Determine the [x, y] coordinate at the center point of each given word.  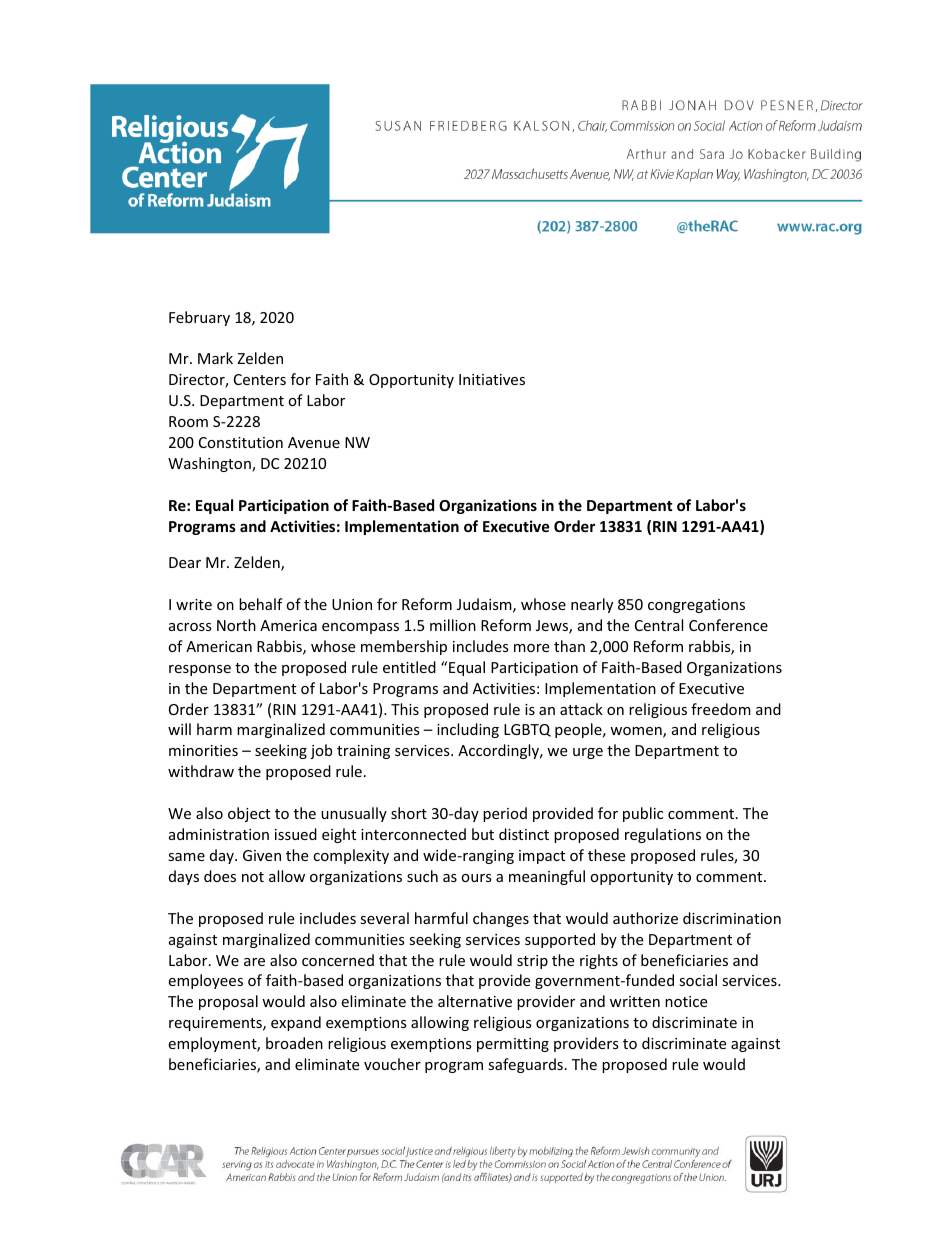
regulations [663, 835]
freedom [721, 709]
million [453, 625]
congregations [696, 606]
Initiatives [492, 379]
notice [686, 1001]
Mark [215, 358]
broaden [294, 1043]
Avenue [314, 442]
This [405, 709]
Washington [210, 464]
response [200, 670]
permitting [513, 1045]
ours [476, 878]
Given [262, 855]
